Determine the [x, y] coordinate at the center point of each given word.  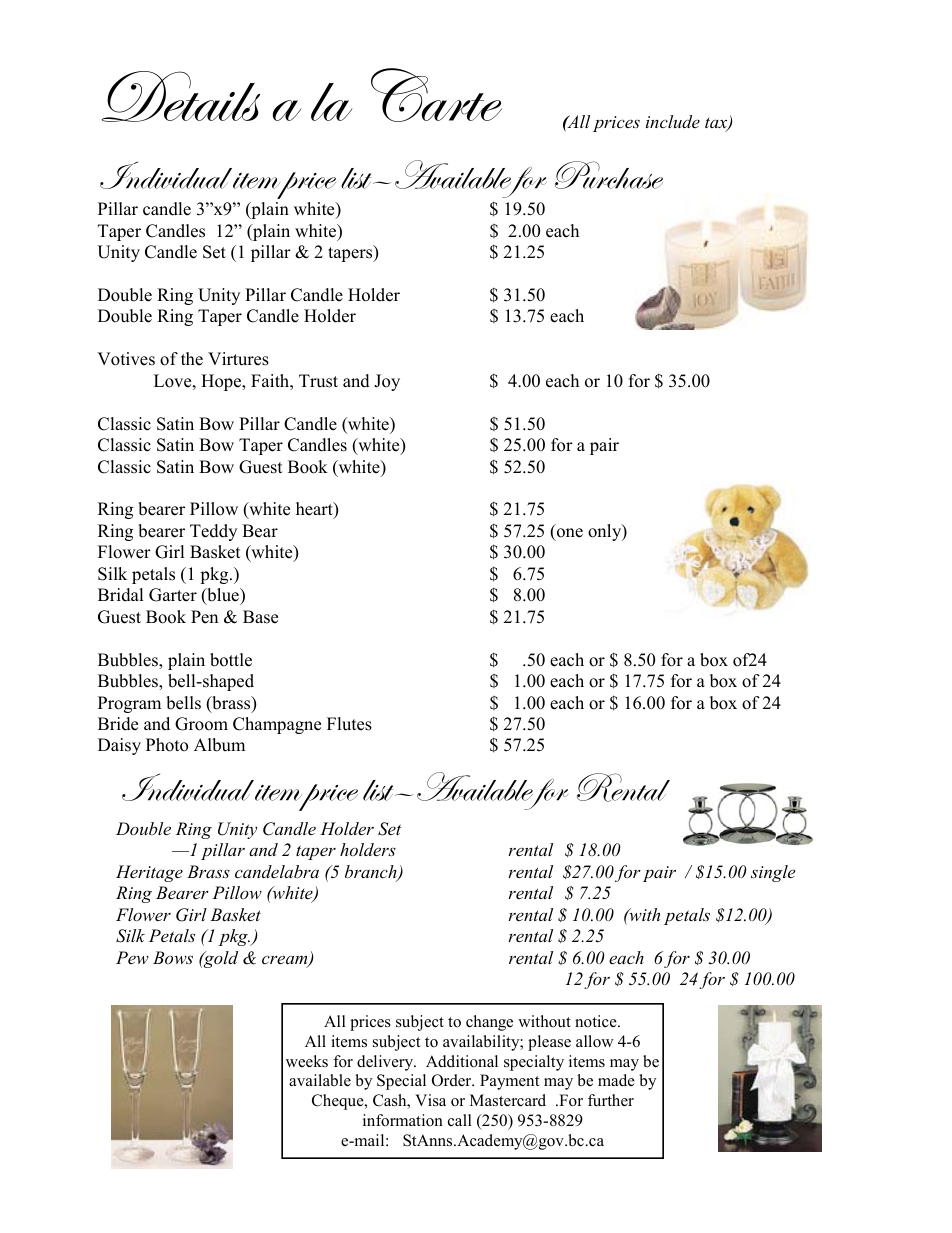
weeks [307, 1061]
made [616, 1080]
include [673, 121]
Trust [318, 381]
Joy [387, 382]
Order [453, 1080]
